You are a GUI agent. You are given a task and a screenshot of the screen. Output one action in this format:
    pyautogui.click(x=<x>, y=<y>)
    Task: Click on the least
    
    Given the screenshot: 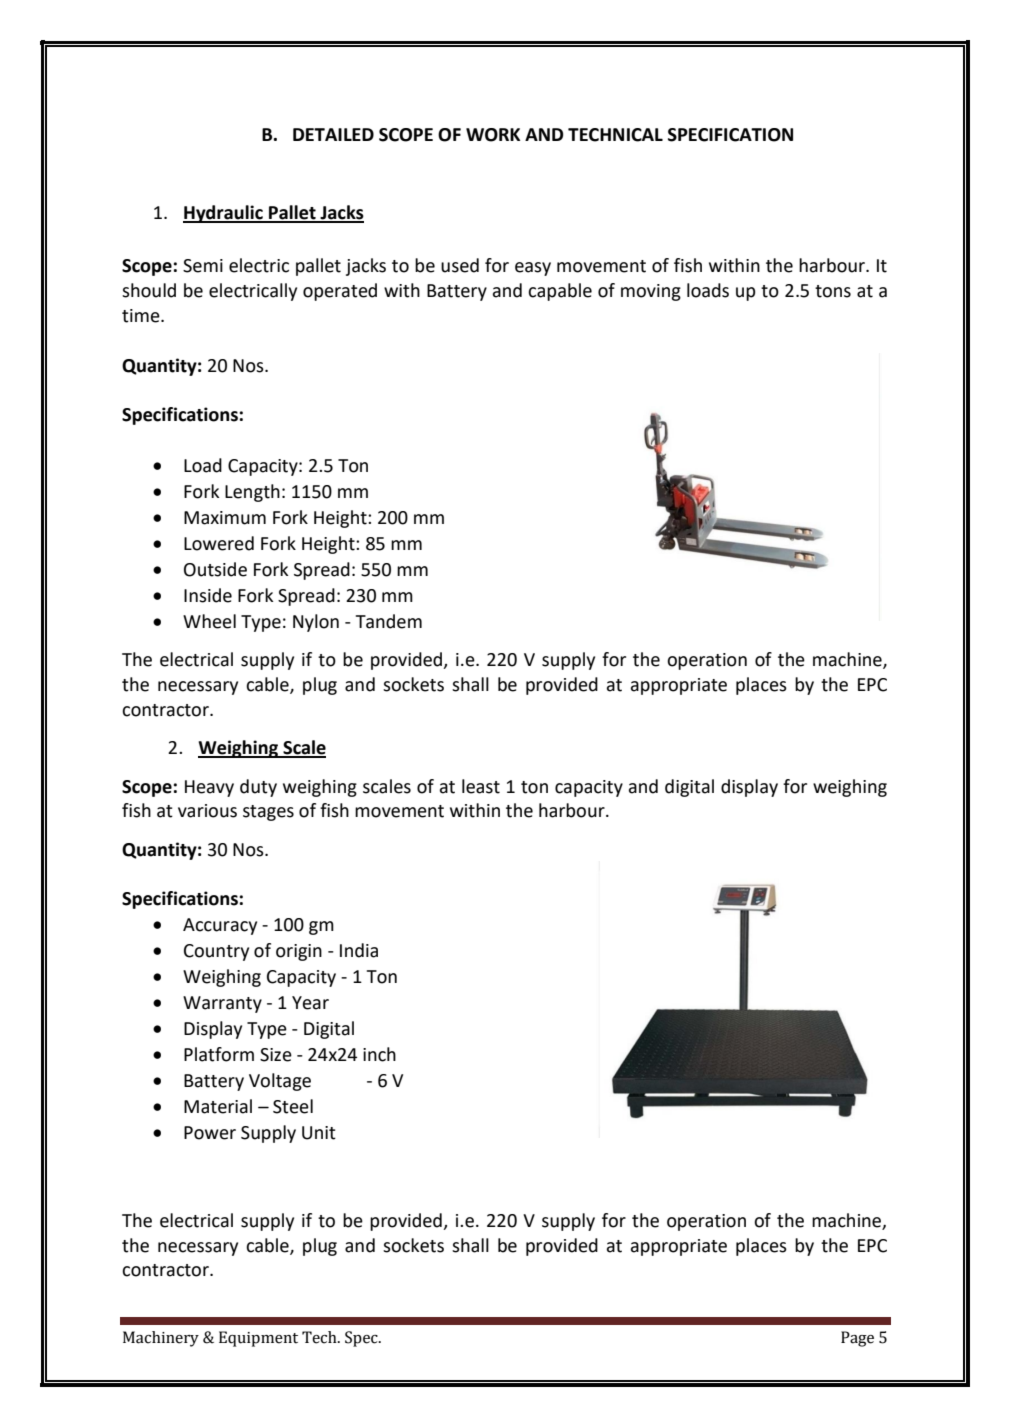 What is the action you would take?
    pyautogui.click(x=481, y=786)
